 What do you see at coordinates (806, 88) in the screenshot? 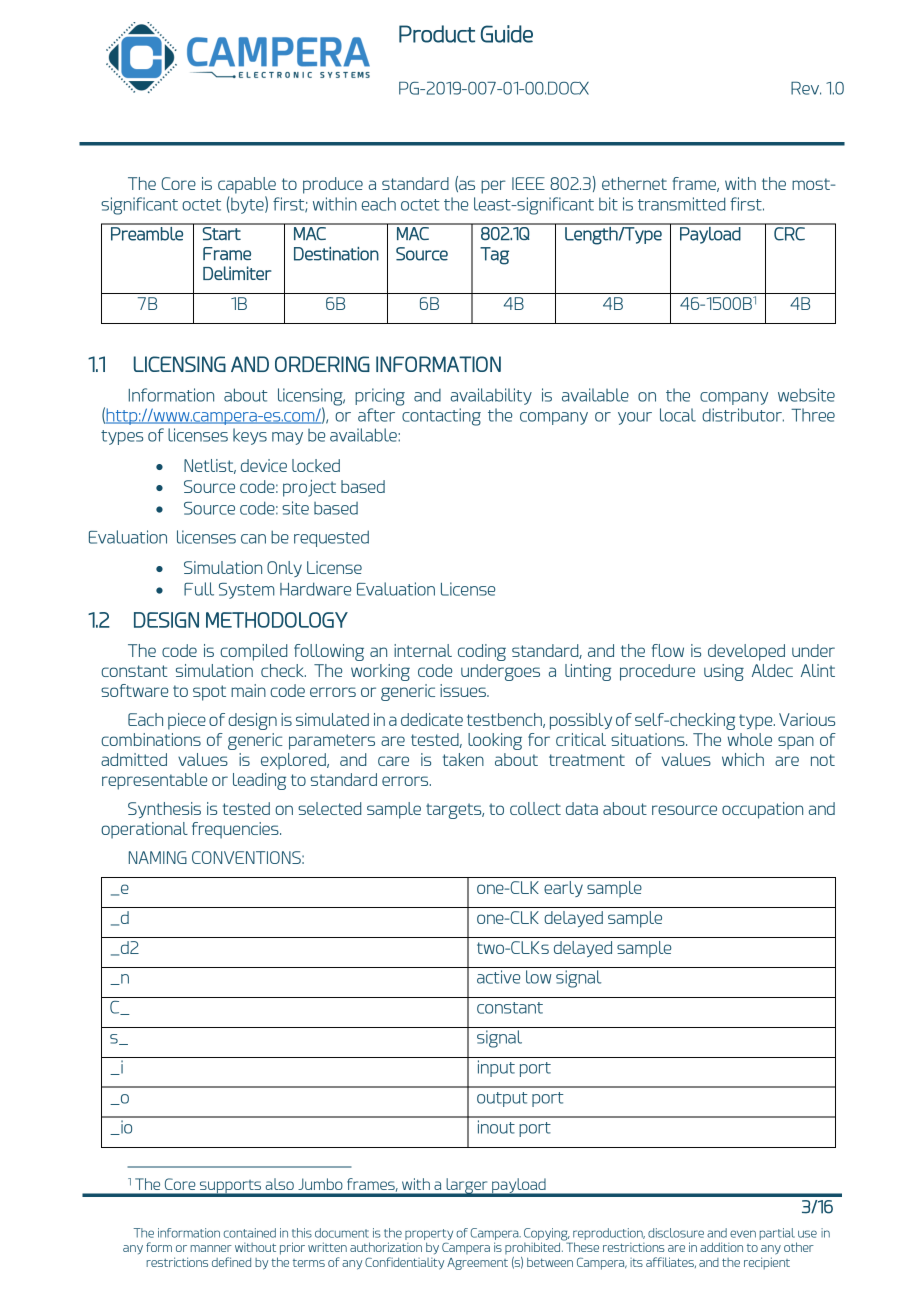
I see `Rev` at bounding box center [806, 88].
